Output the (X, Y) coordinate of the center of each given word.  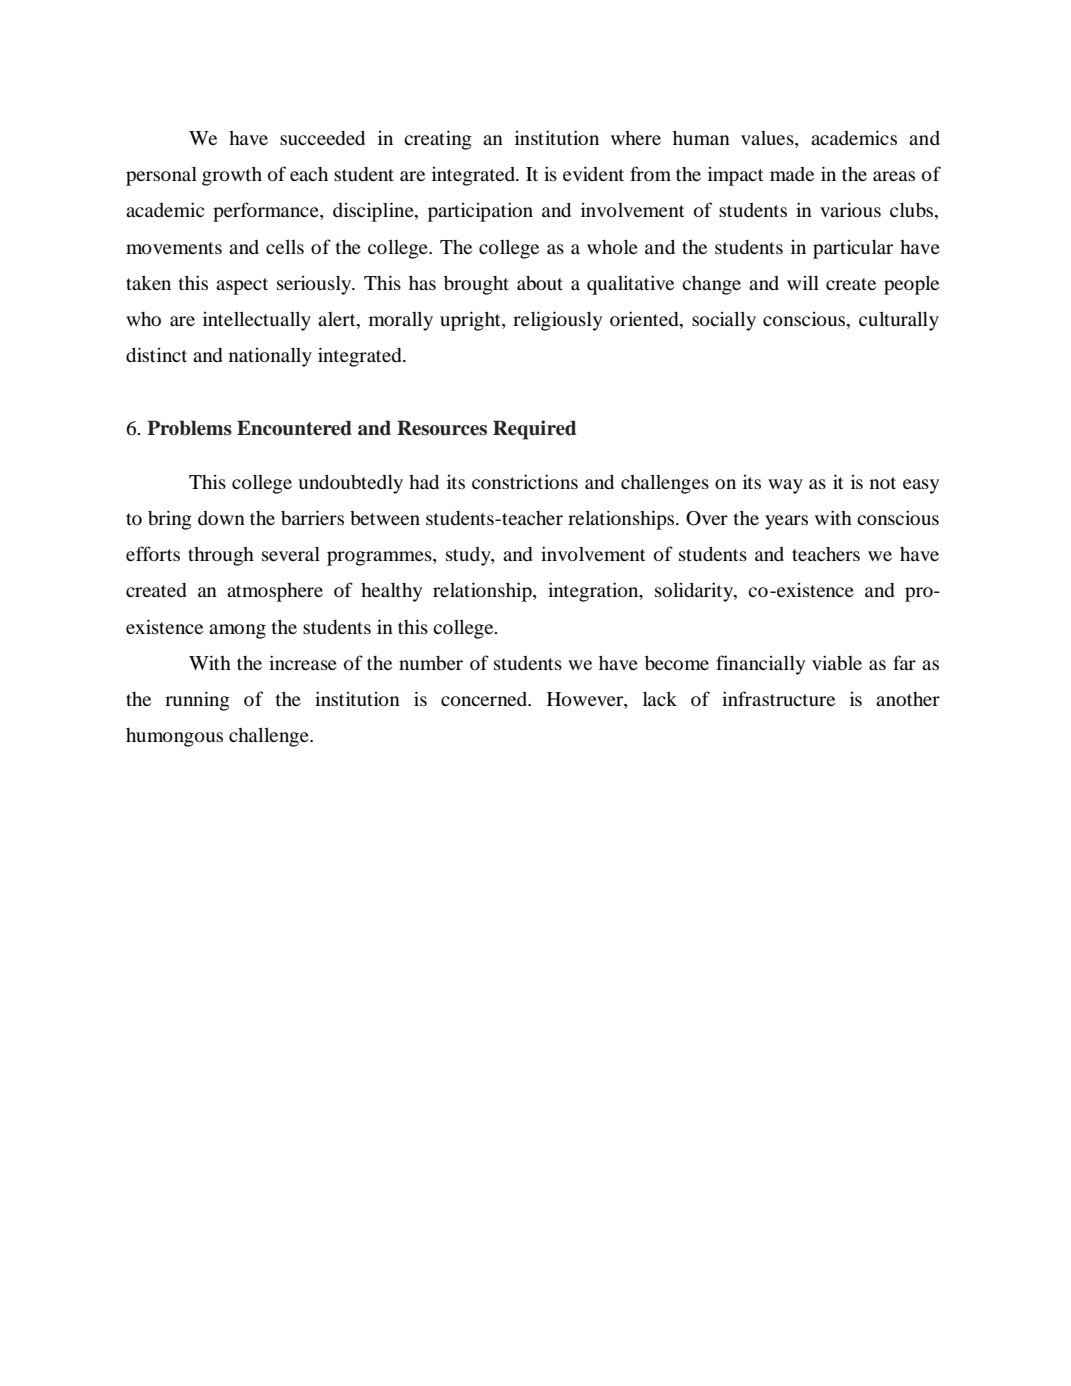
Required (534, 430)
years (786, 522)
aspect (242, 286)
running (197, 701)
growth (232, 176)
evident (593, 173)
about (540, 283)
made (792, 174)
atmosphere (275, 592)
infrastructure (778, 698)
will (803, 282)
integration (594, 592)
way (785, 486)
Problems (189, 428)
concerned (485, 699)
